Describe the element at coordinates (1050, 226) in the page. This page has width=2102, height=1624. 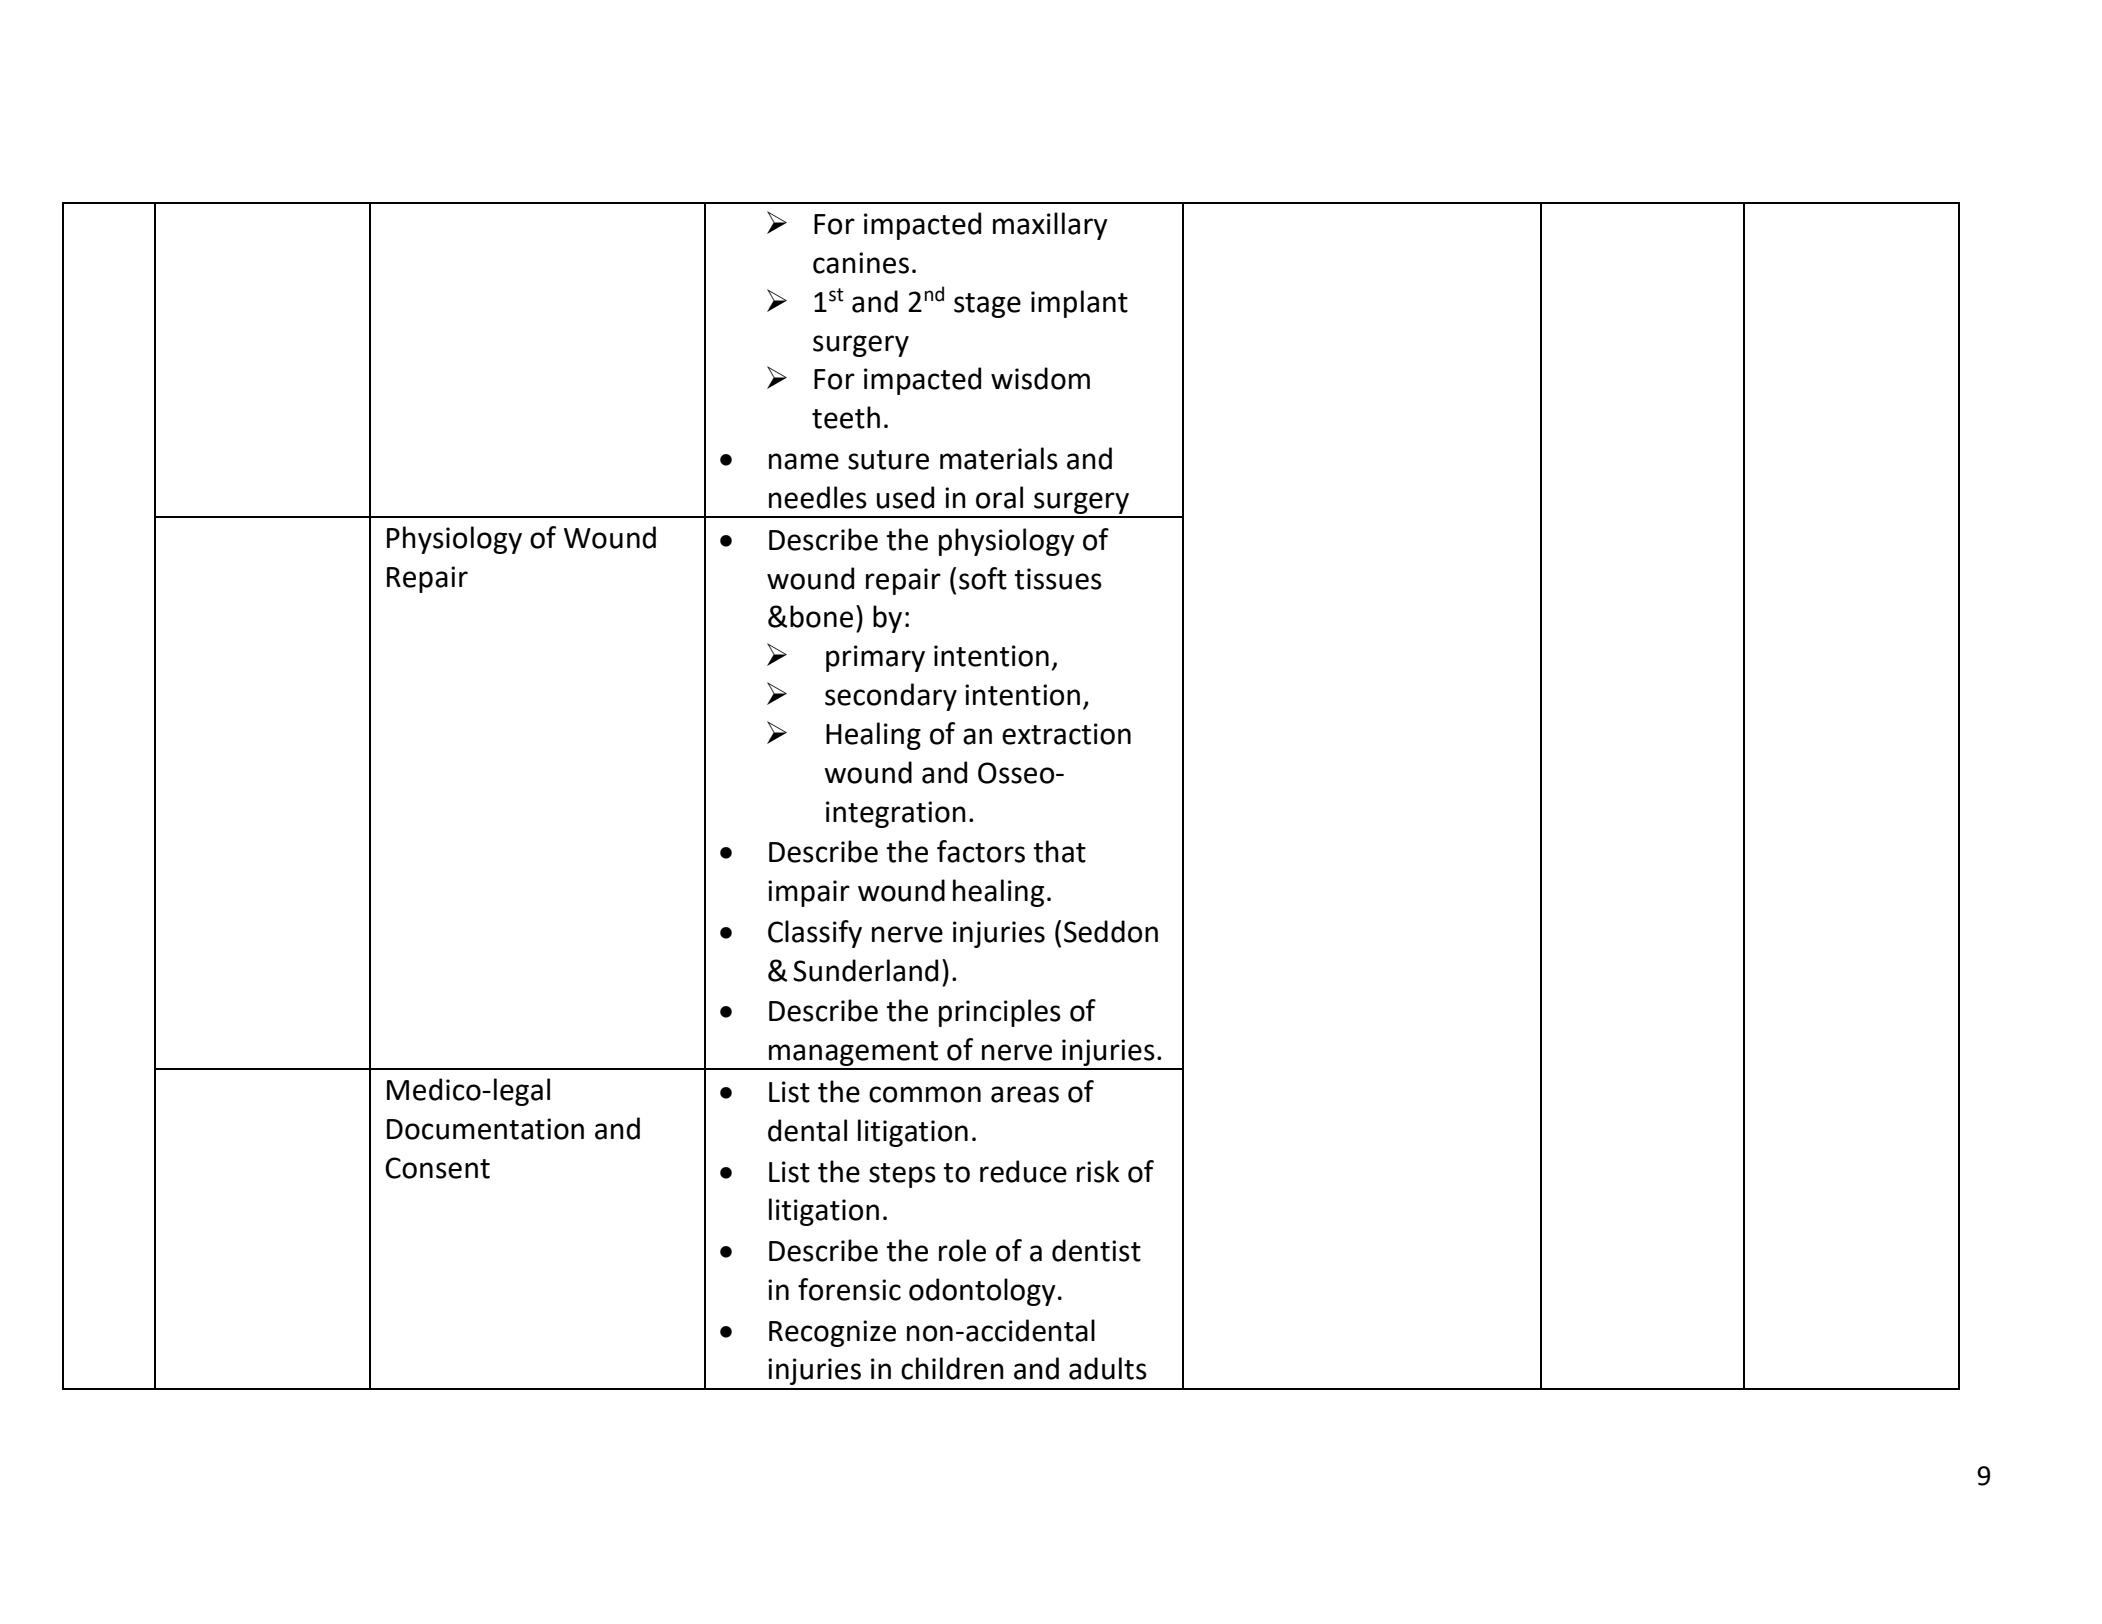
I see `maxillary` at that location.
